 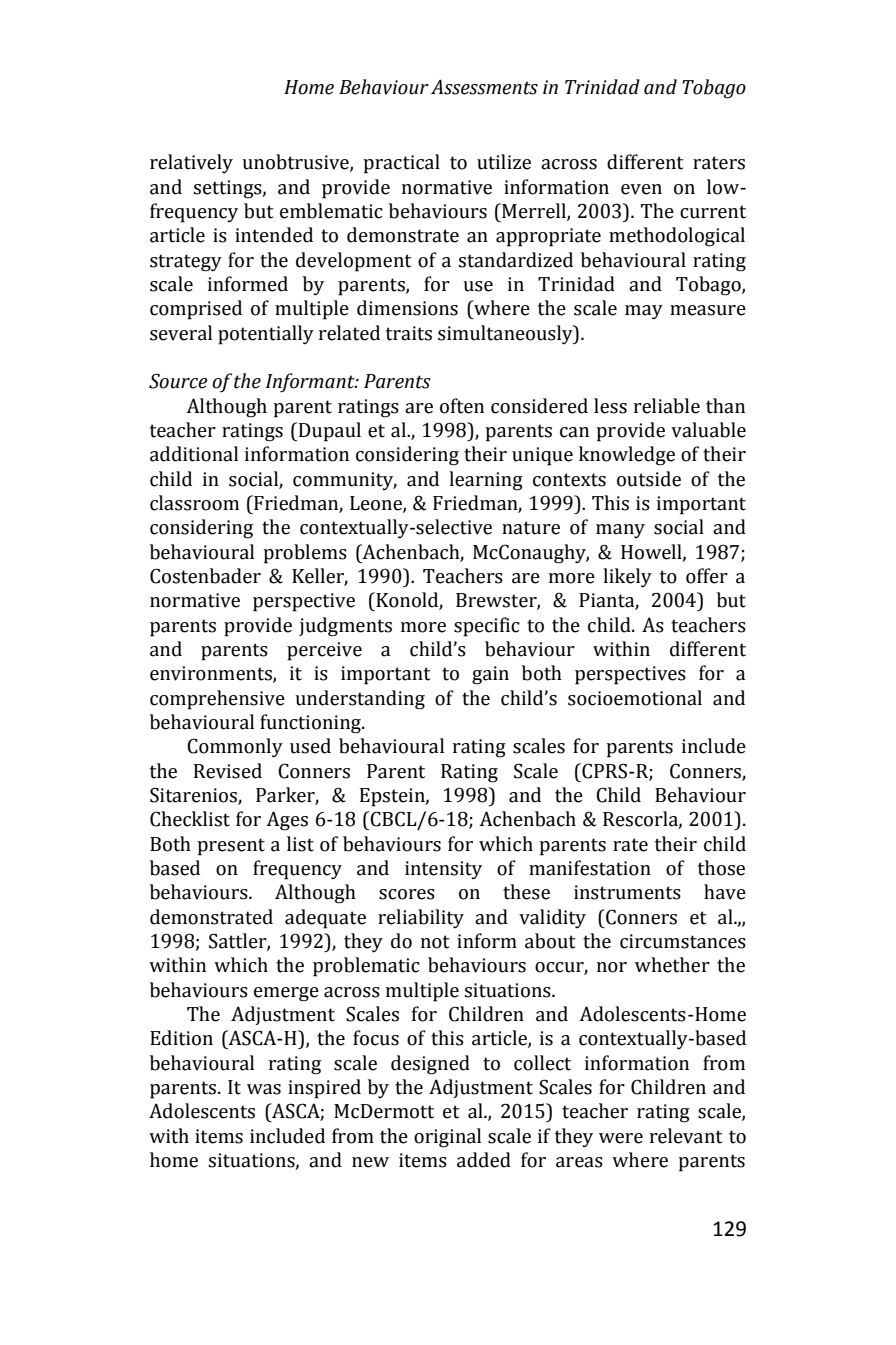 I want to click on likely, so click(x=627, y=578).
